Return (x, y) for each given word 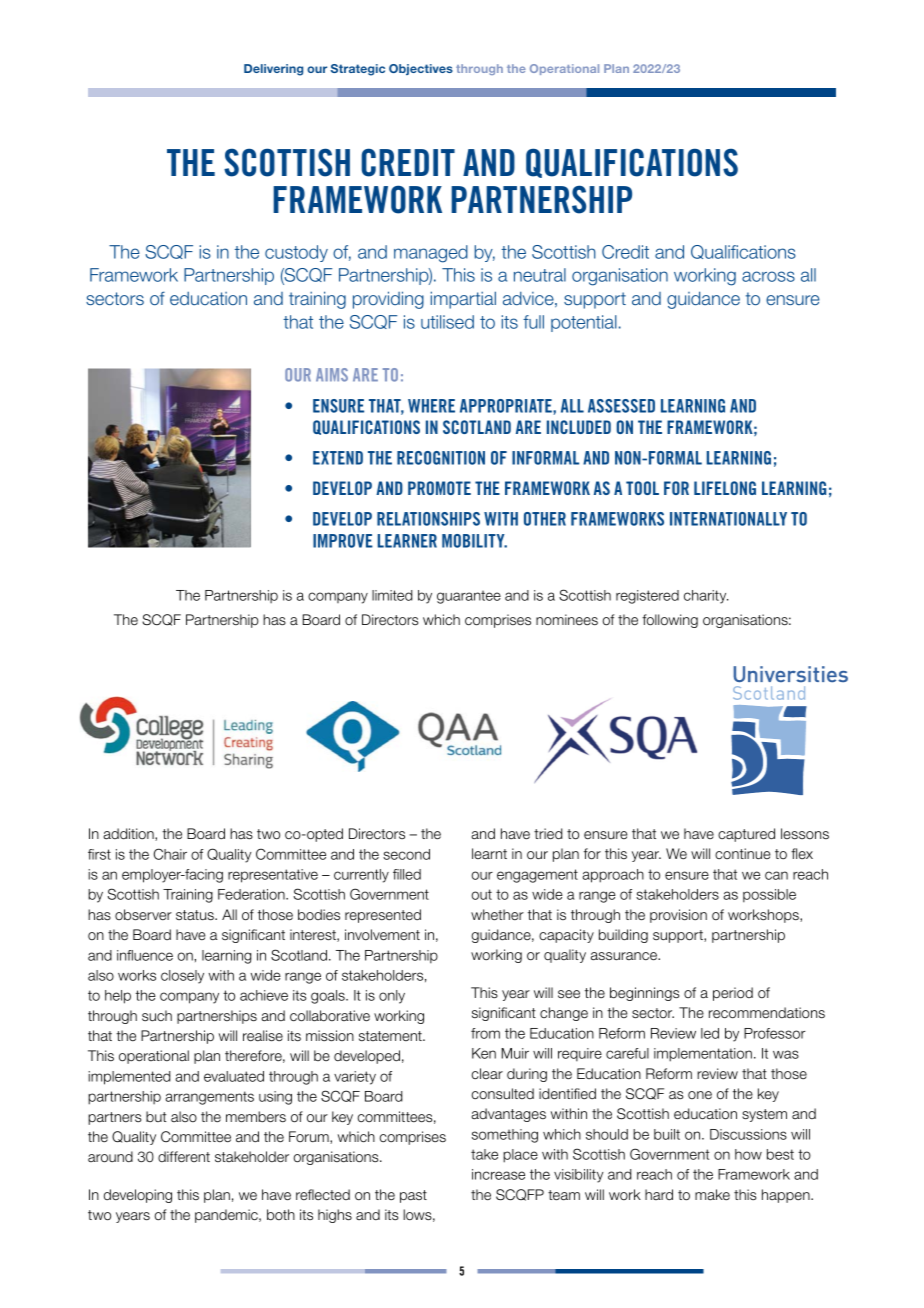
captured (746, 835)
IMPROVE (343, 541)
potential (584, 323)
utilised (447, 322)
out (481, 894)
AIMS (332, 375)
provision (678, 916)
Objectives (421, 69)
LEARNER (407, 541)
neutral (540, 275)
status (196, 915)
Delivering (273, 70)
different (184, 1157)
